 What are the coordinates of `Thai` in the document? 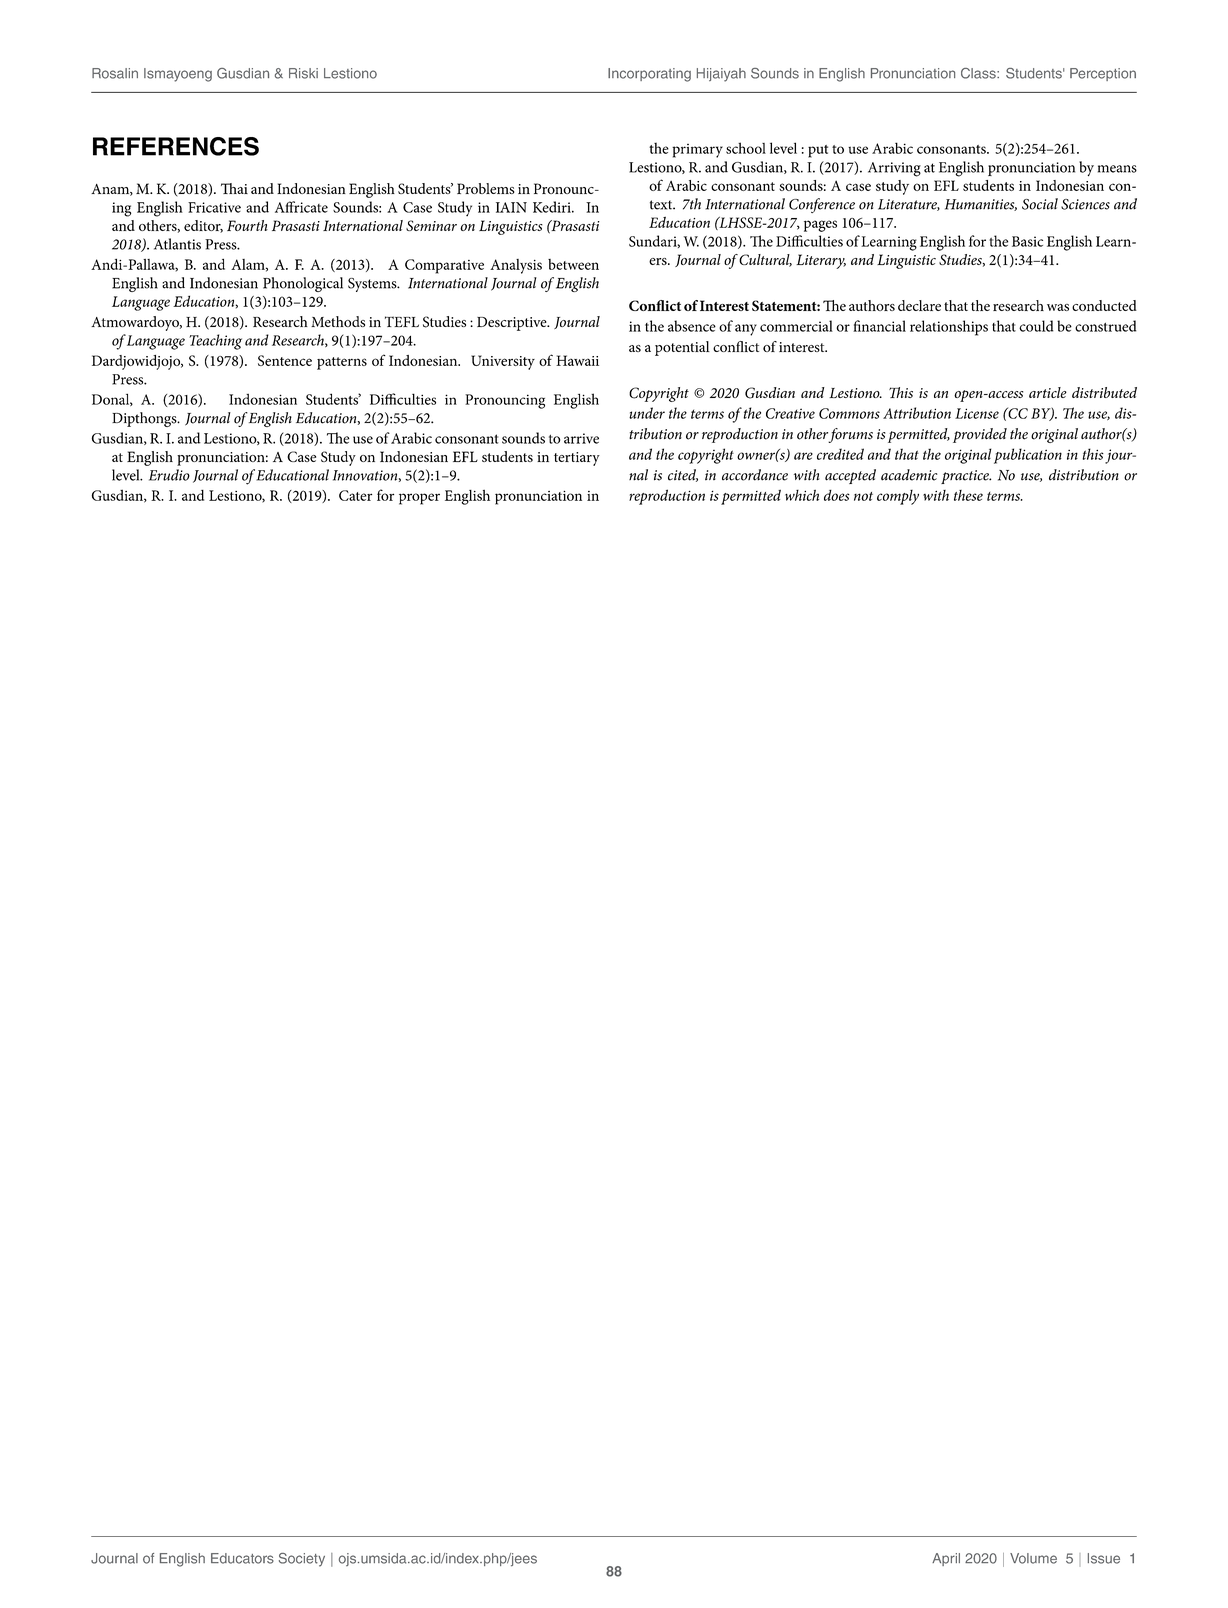 It's located at (234, 188).
